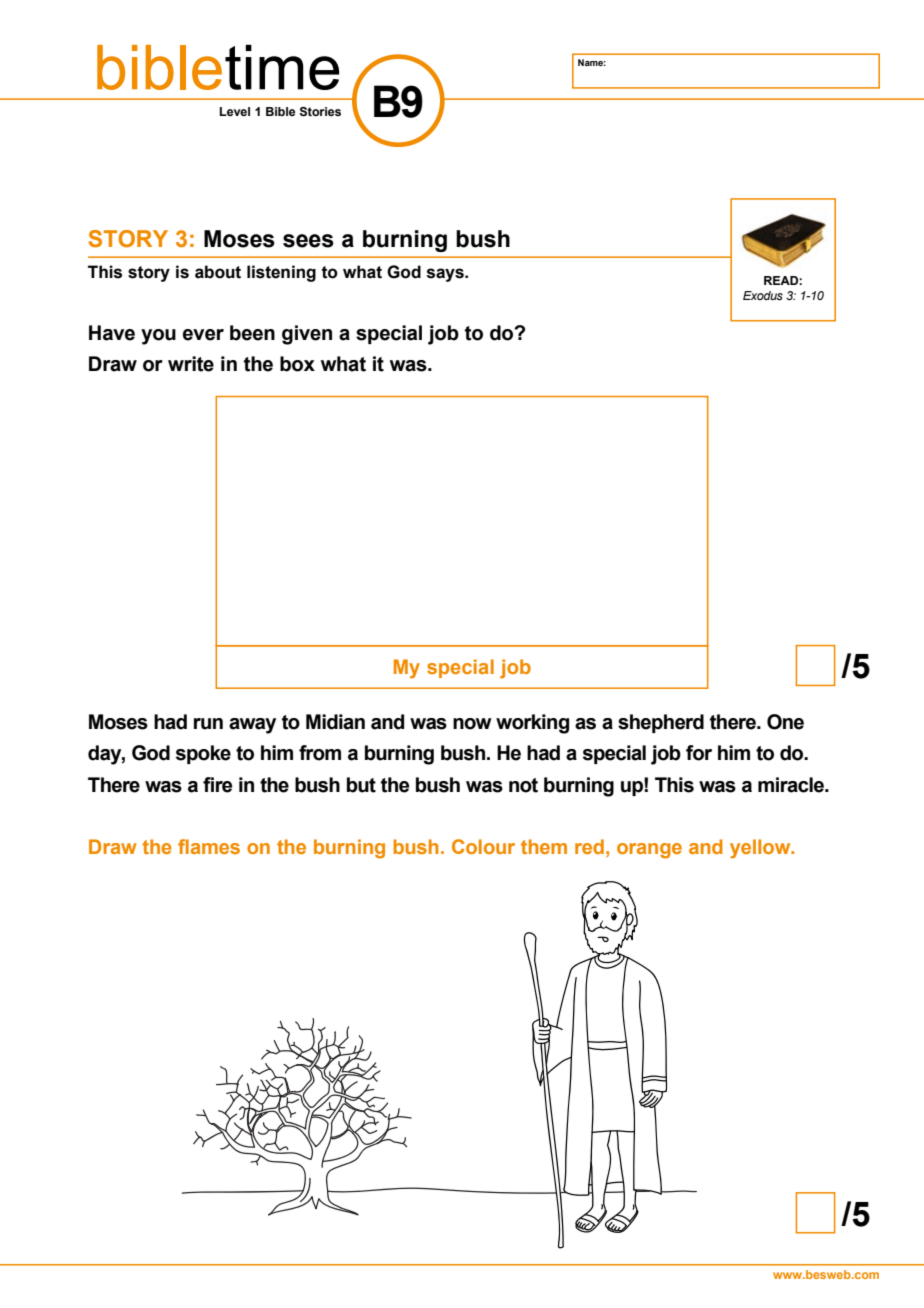 The height and width of the screenshot is (1308, 924). Describe the element at coordinates (208, 724) in the screenshot. I see `run` at that location.
